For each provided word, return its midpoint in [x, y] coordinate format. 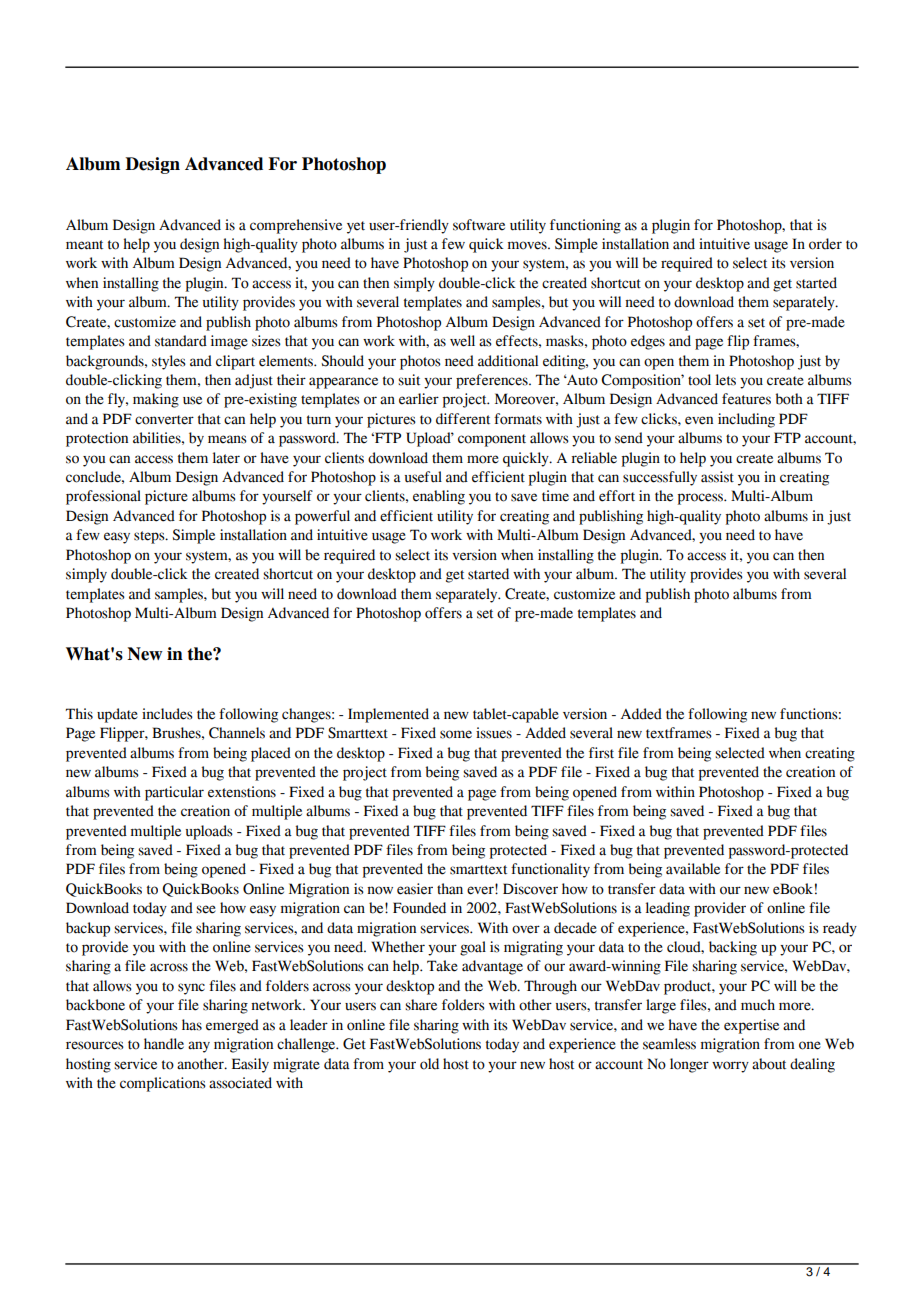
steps [150, 537]
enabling [439, 497]
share [421, 1005]
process [701, 499]
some [456, 734]
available [693, 869]
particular [174, 793]
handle [164, 1044]
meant [84, 245]
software [479, 225]
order [825, 244]
